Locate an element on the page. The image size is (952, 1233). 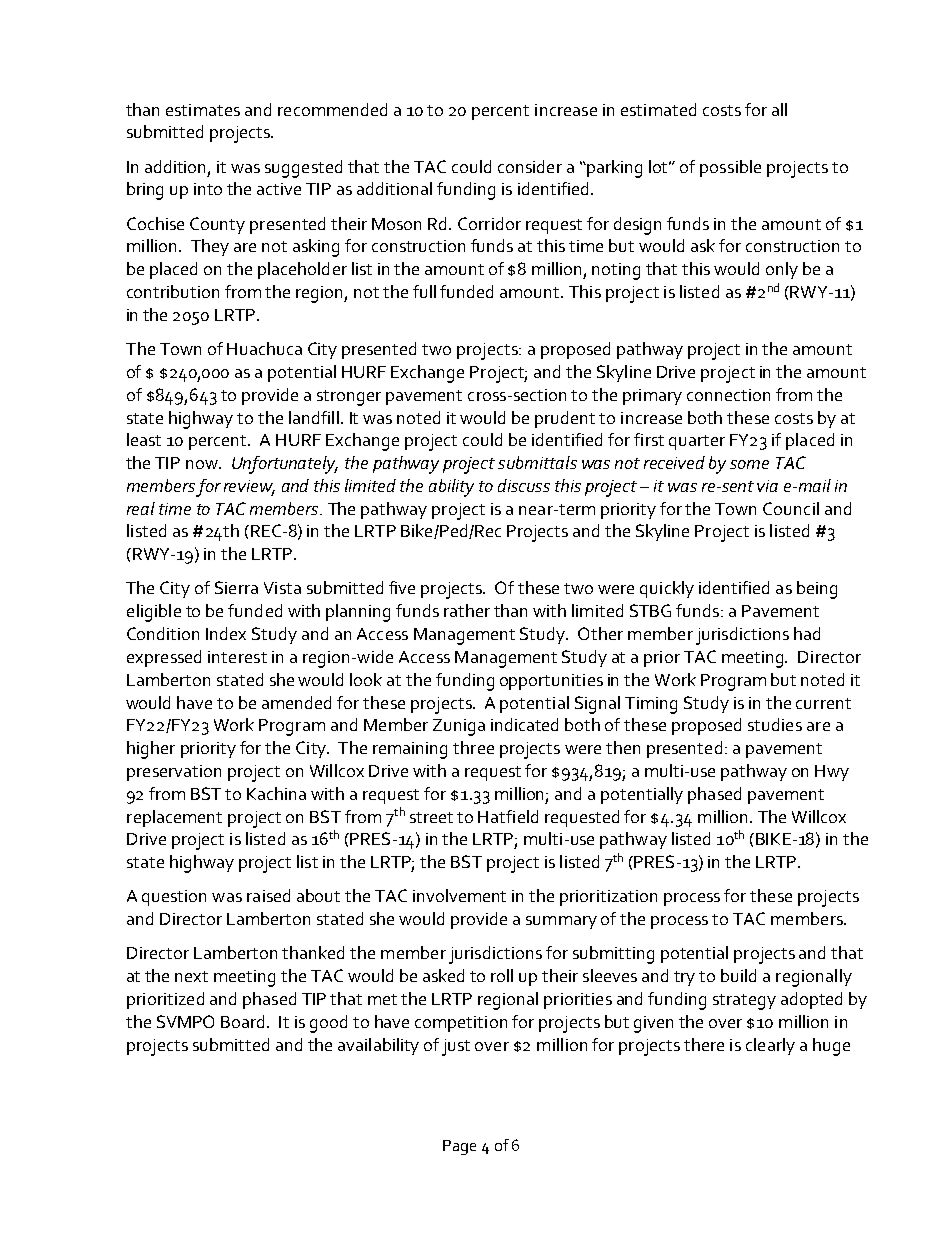
Page is located at coordinates (459, 1147).
